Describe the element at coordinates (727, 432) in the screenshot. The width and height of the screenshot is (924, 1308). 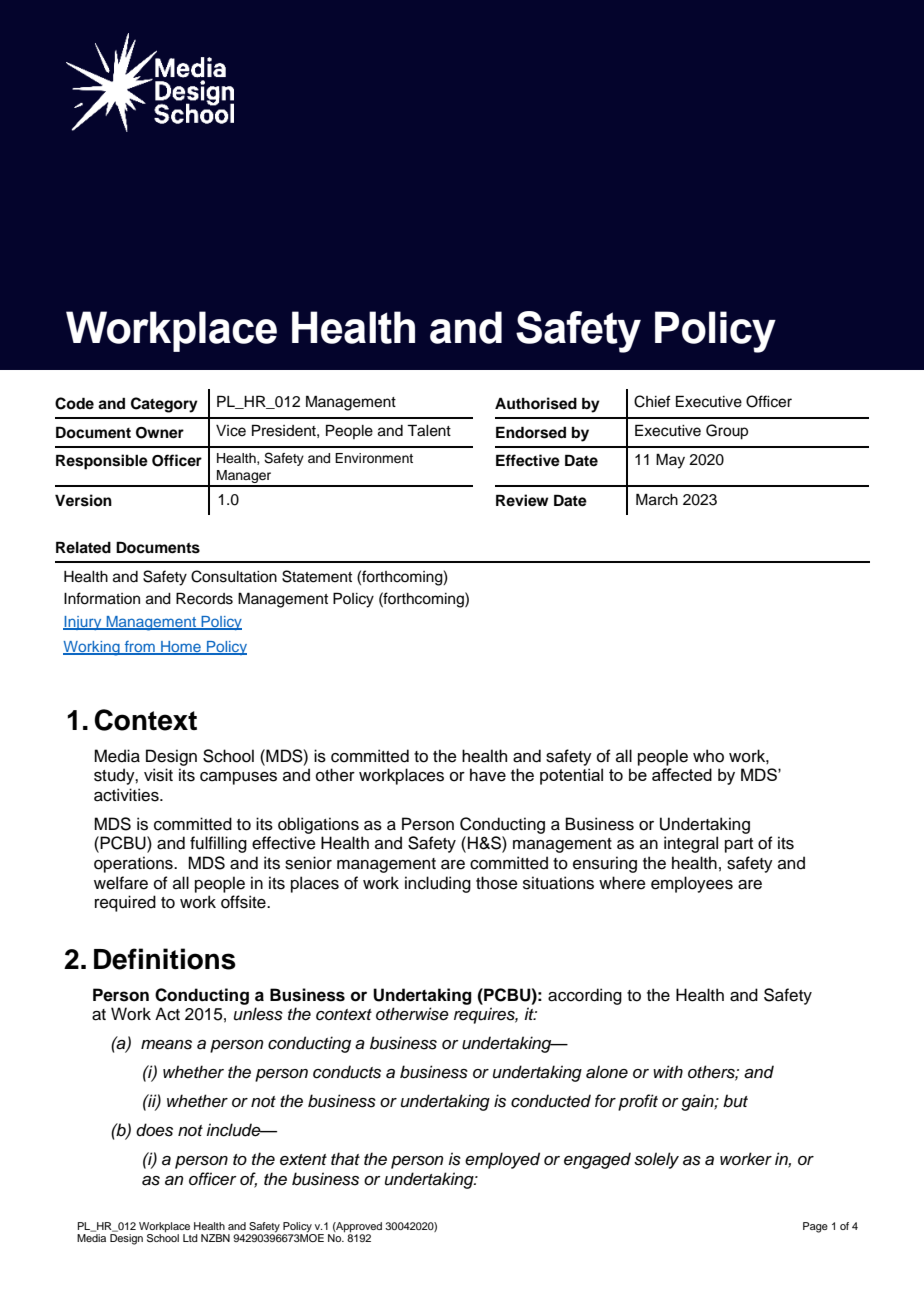
I see `Group` at that location.
